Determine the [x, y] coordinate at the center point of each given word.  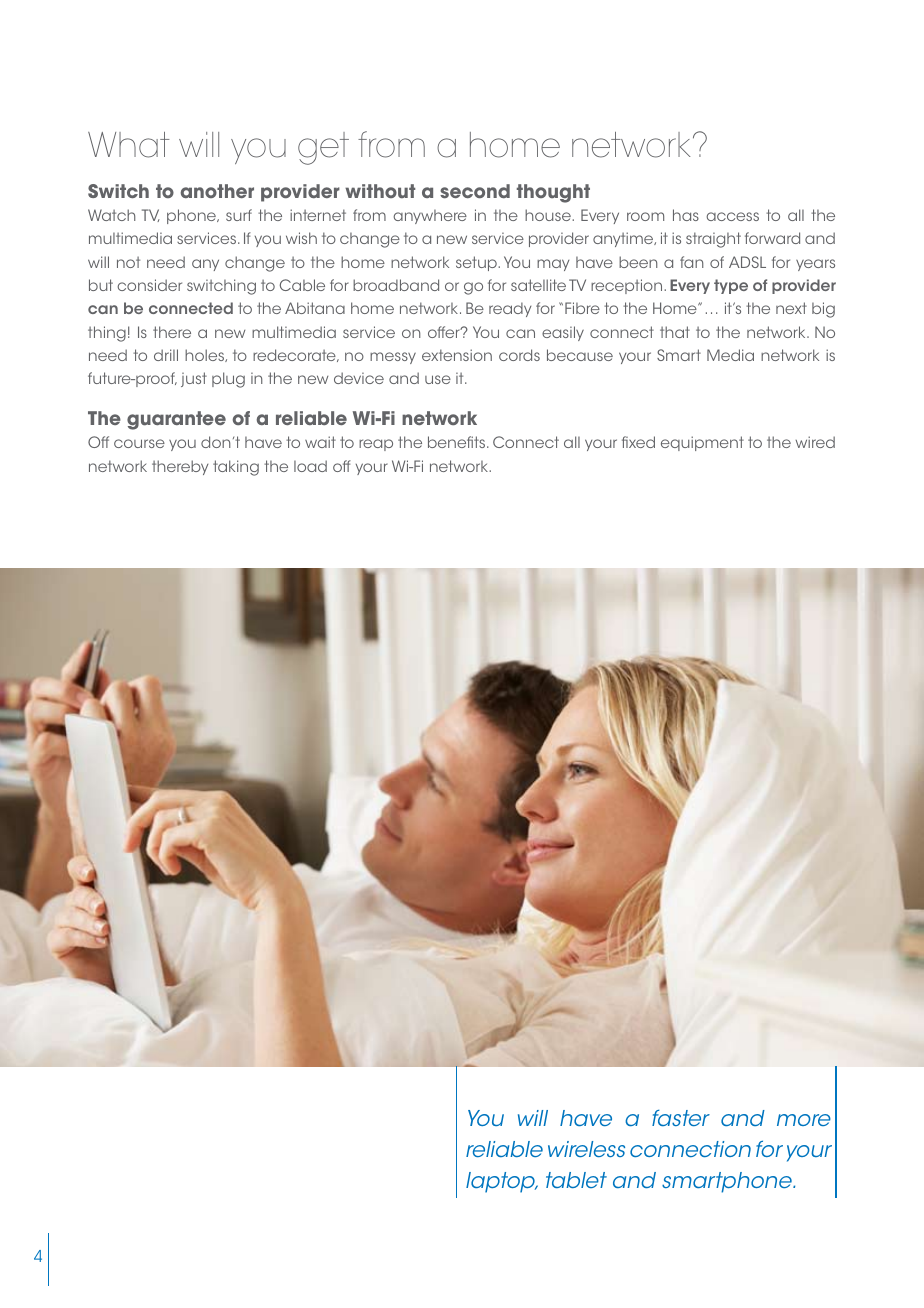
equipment [702, 443]
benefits [458, 442]
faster [681, 1118]
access [732, 216]
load [310, 466]
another [217, 191]
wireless [586, 1149]
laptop [502, 1182]
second [475, 191]
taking [236, 468]
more [804, 1120]
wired [815, 442]
